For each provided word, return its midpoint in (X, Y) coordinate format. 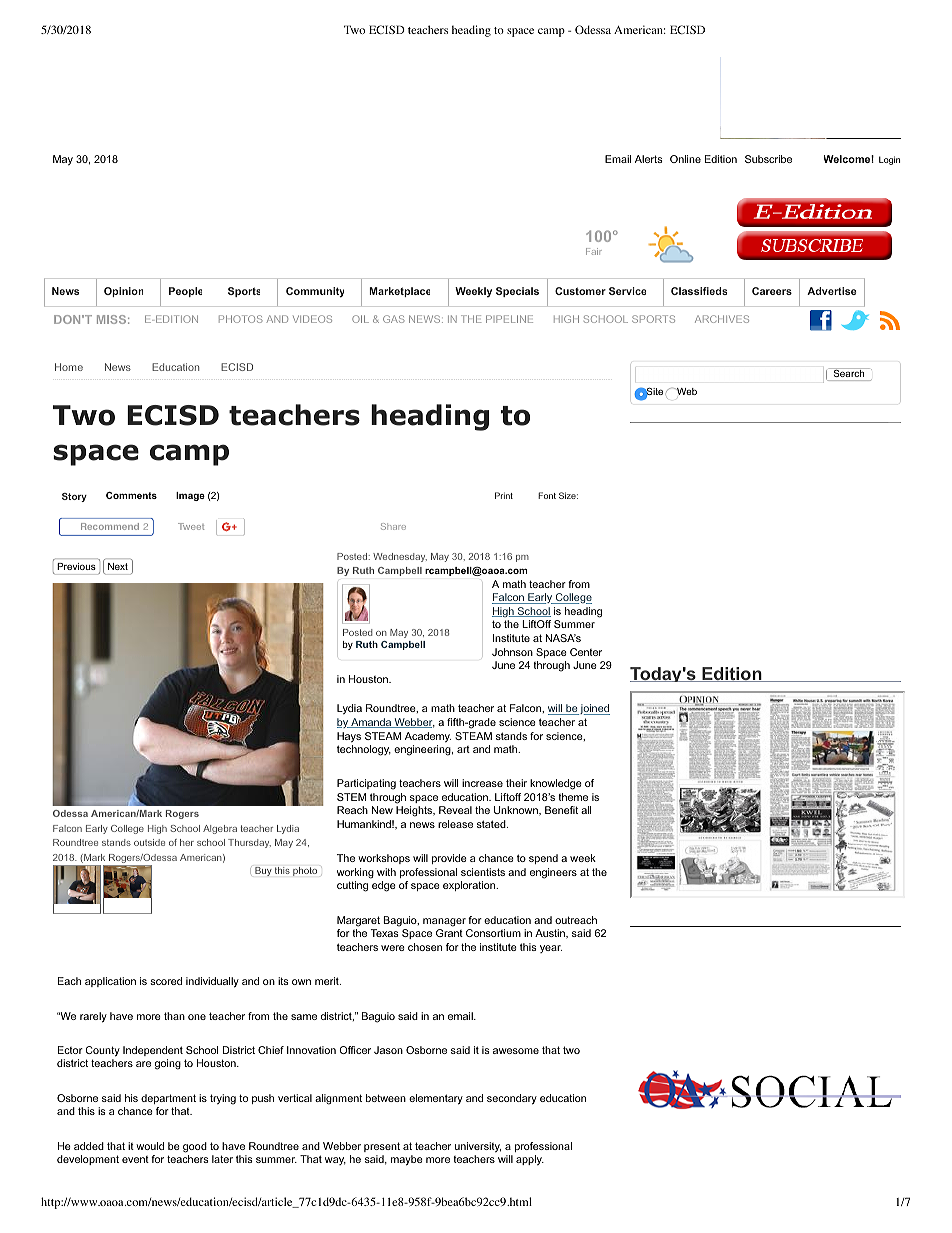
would (150, 1146)
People (185, 292)
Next (118, 566)
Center (586, 652)
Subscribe (768, 159)
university (478, 1147)
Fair (594, 251)
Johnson (512, 652)
